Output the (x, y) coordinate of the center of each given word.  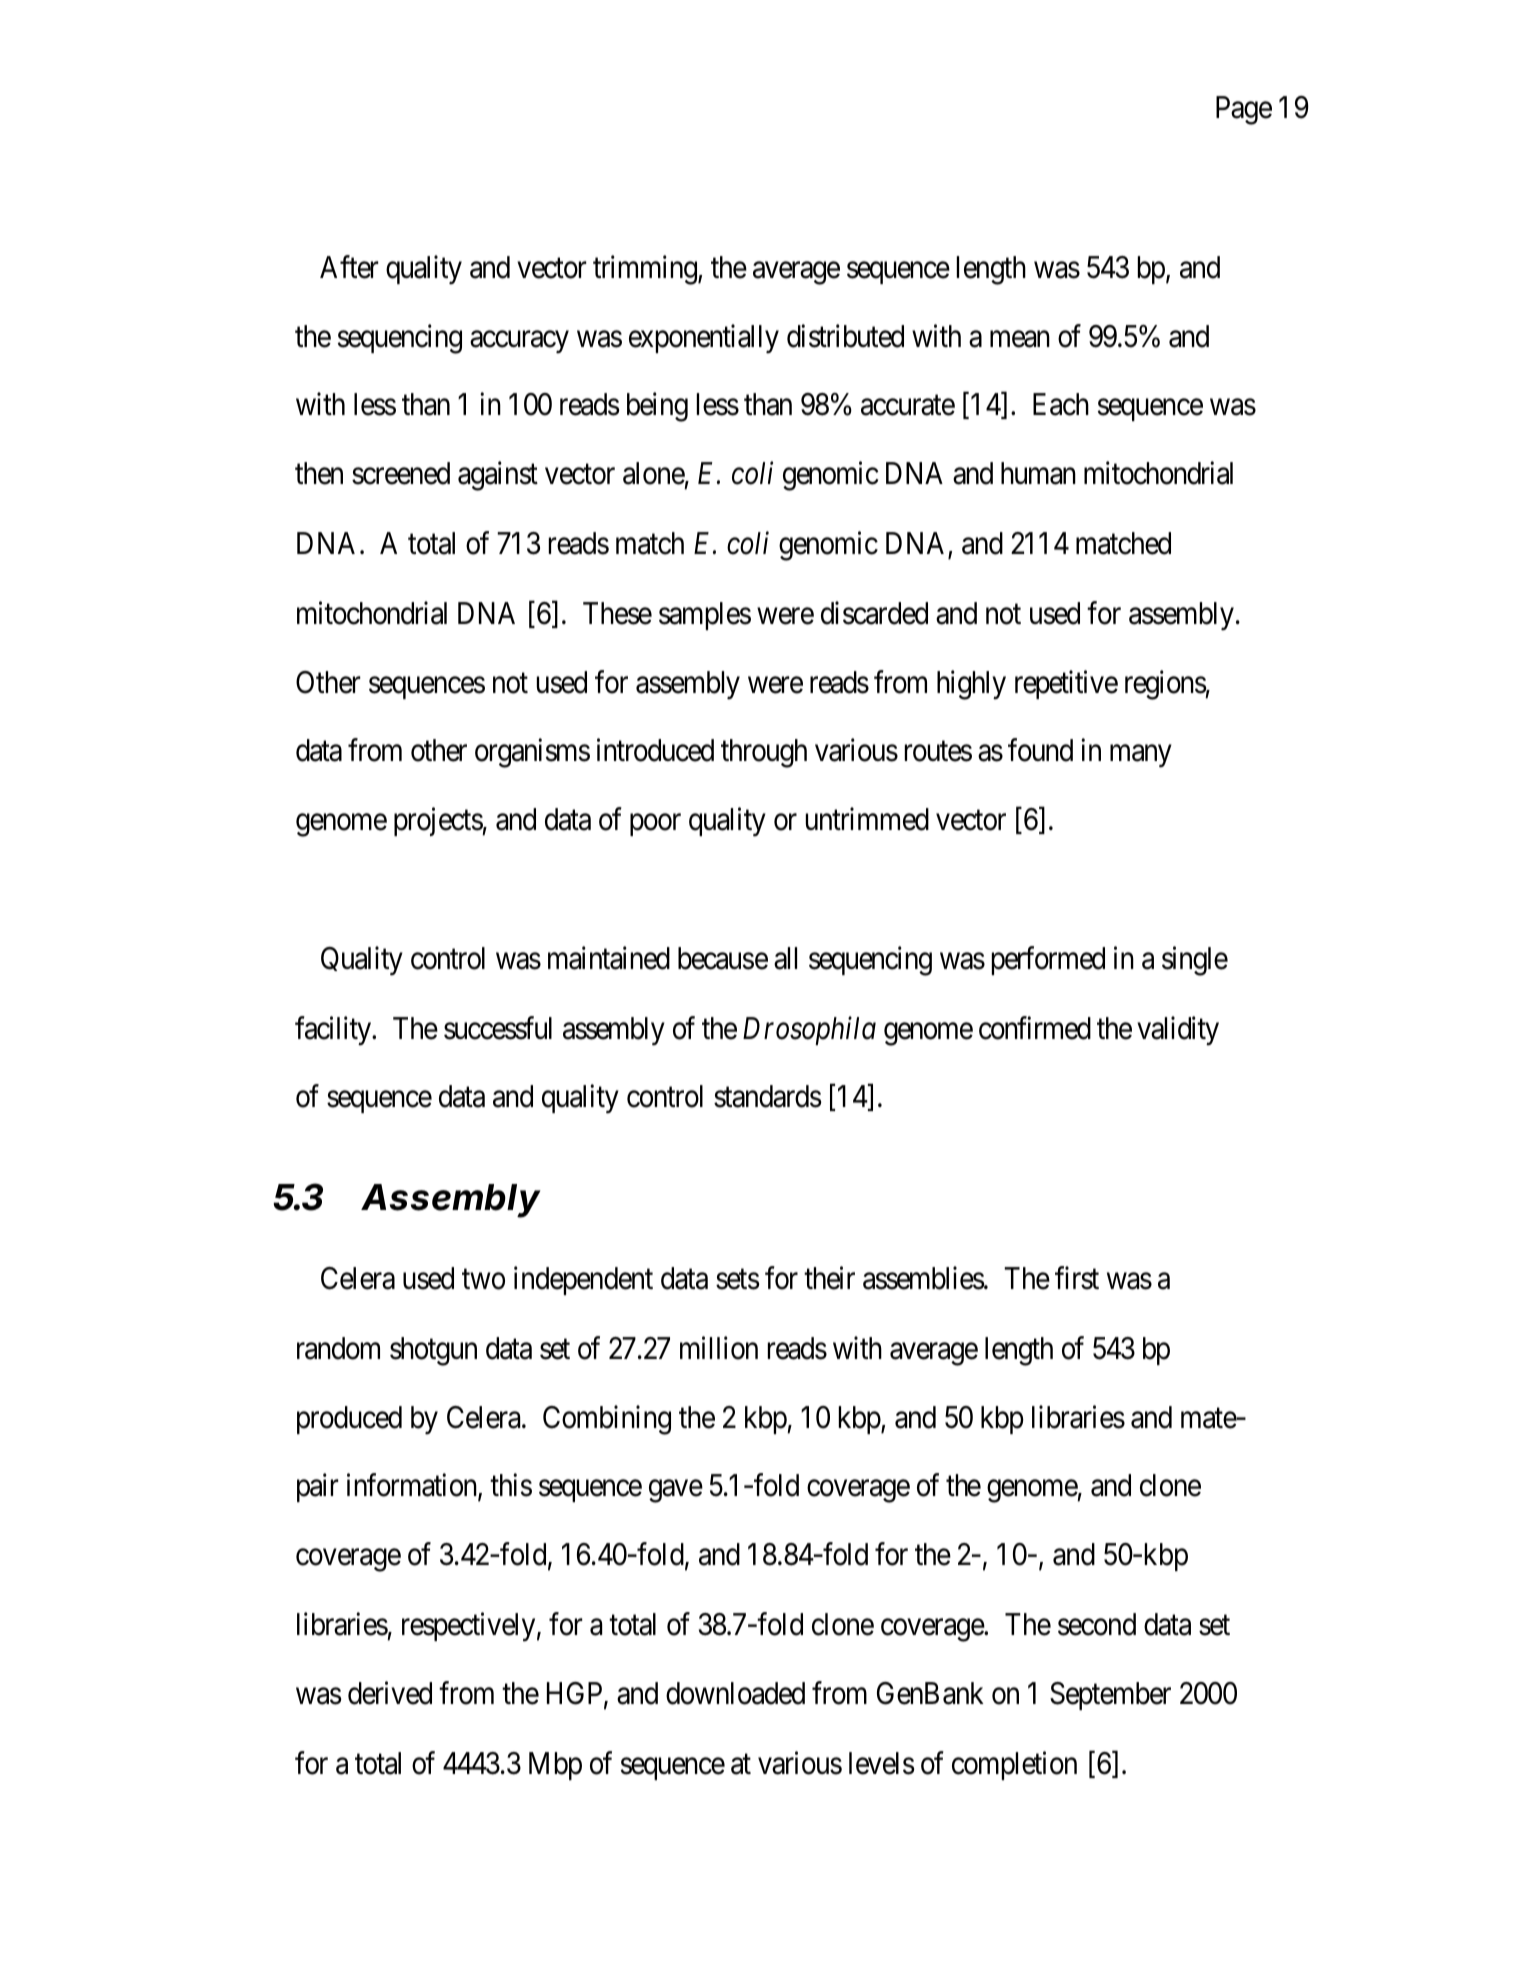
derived (390, 1693)
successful (498, 1028)
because (723, 958)
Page (1244, 110)
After (349, 267)
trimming (646, 270)
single (1195, 961)
